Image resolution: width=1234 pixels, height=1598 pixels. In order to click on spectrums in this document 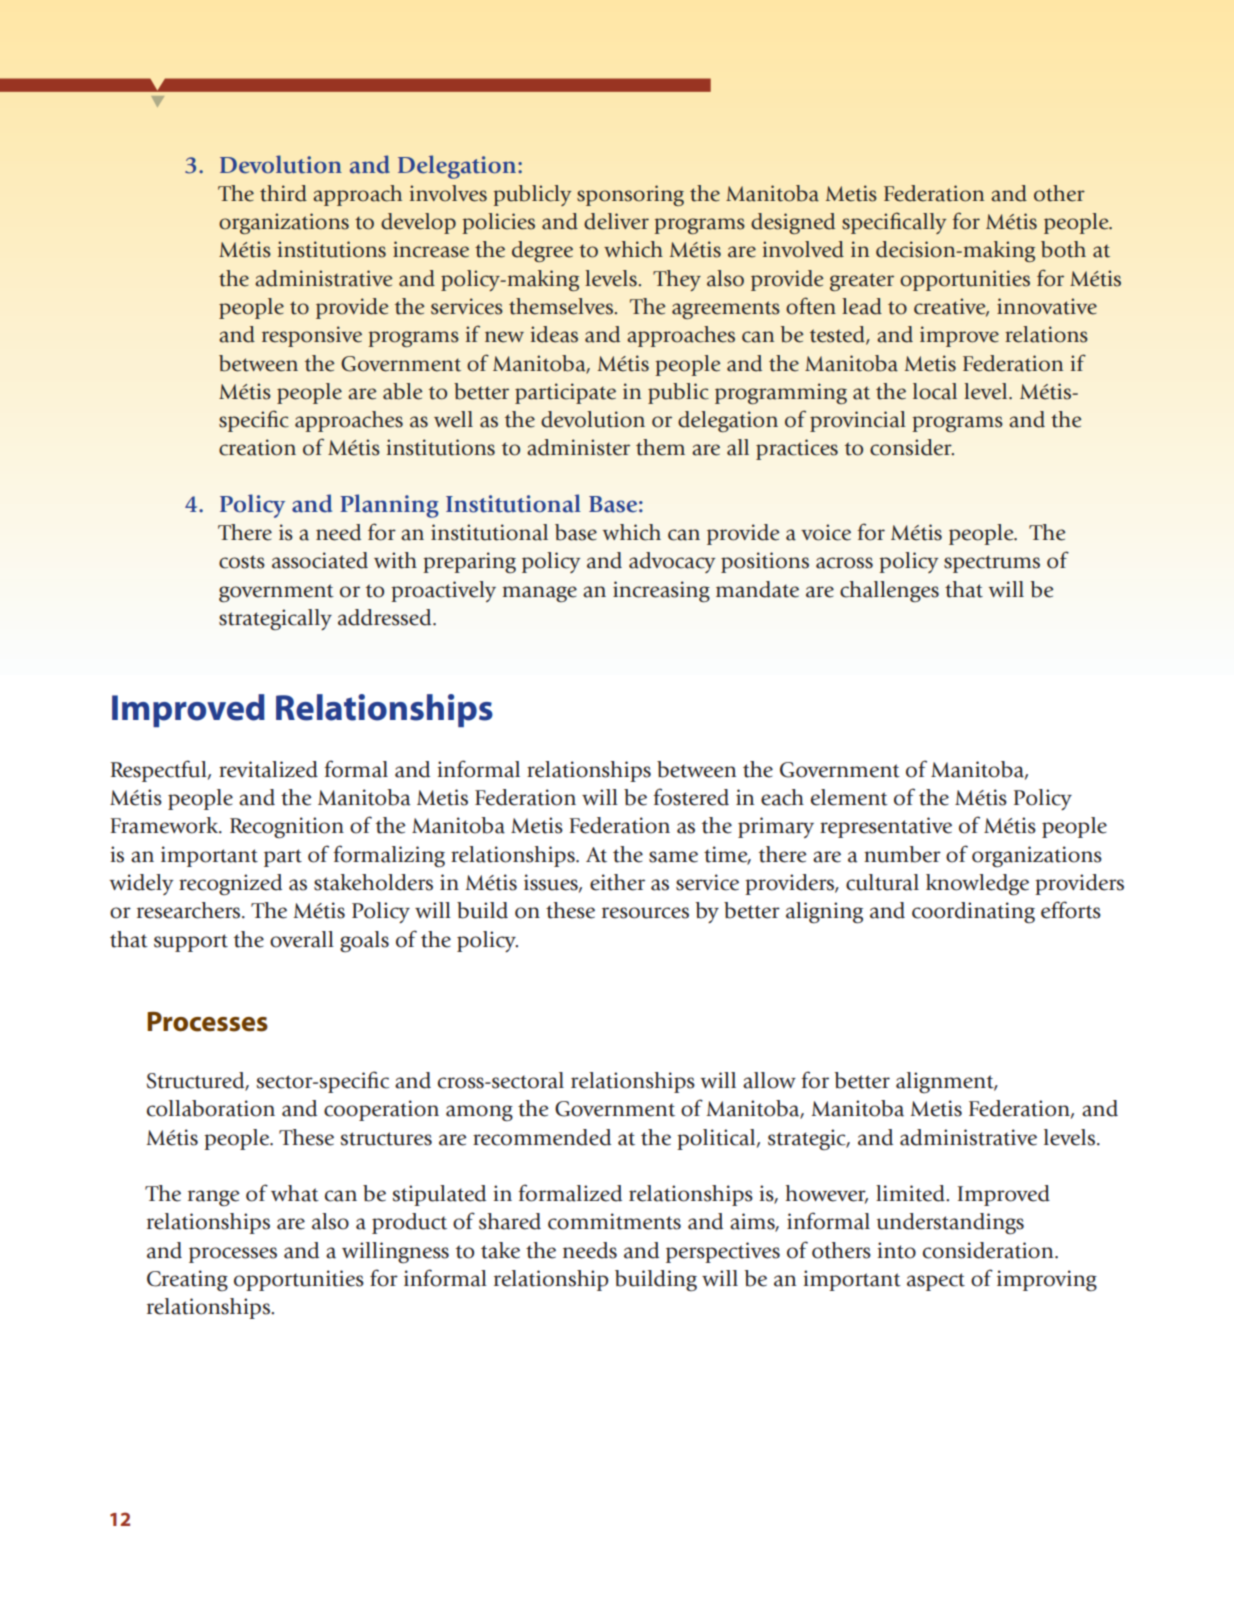, I will do `click(992, 564)`.
